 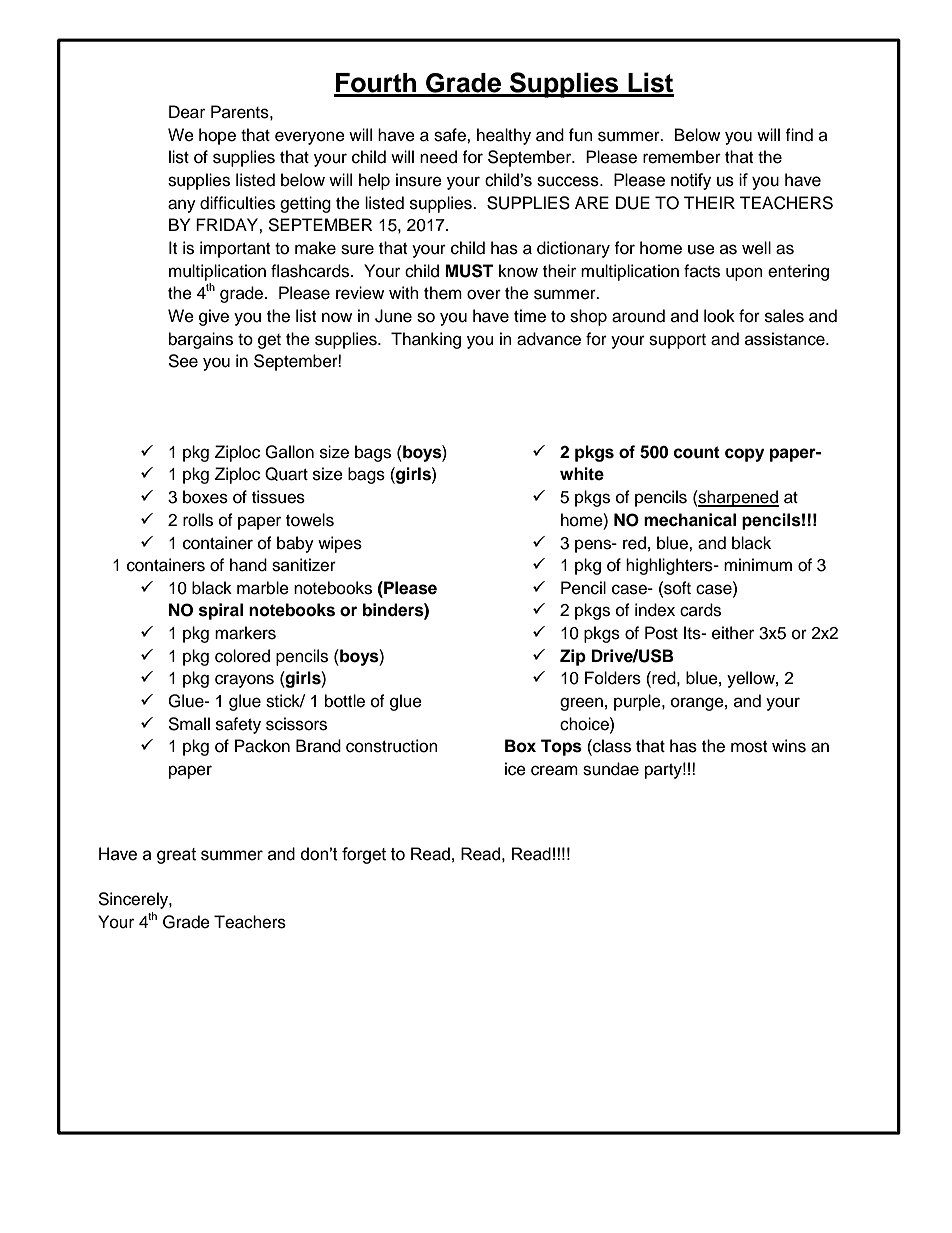 I want to click on index, so click(x=655, y=610).
